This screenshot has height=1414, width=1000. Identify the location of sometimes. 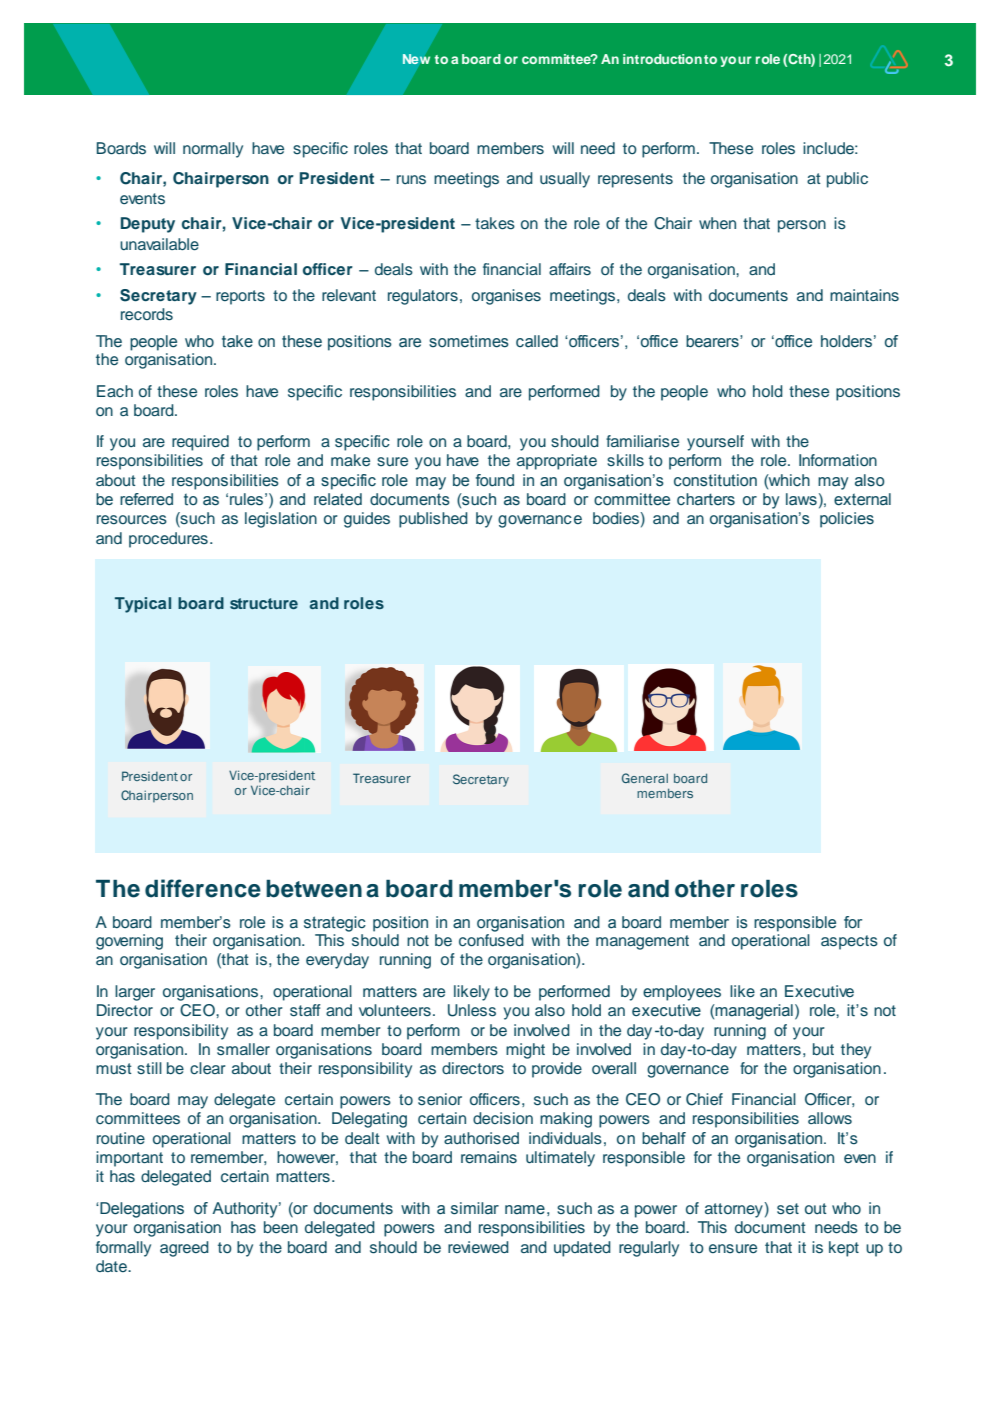
(469, 341).
